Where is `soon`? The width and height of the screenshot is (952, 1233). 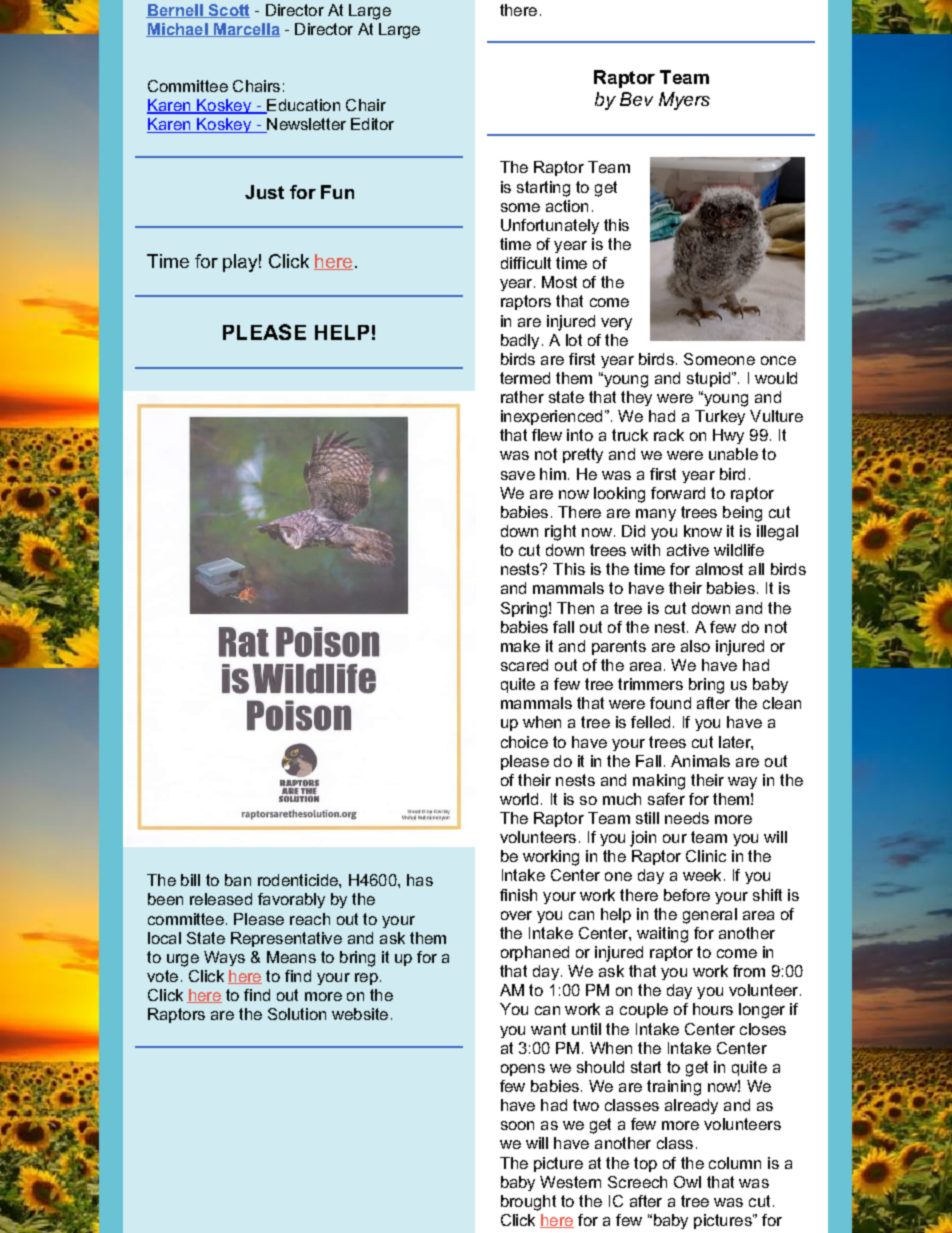
soon is located at coordinates (517, 1125).
